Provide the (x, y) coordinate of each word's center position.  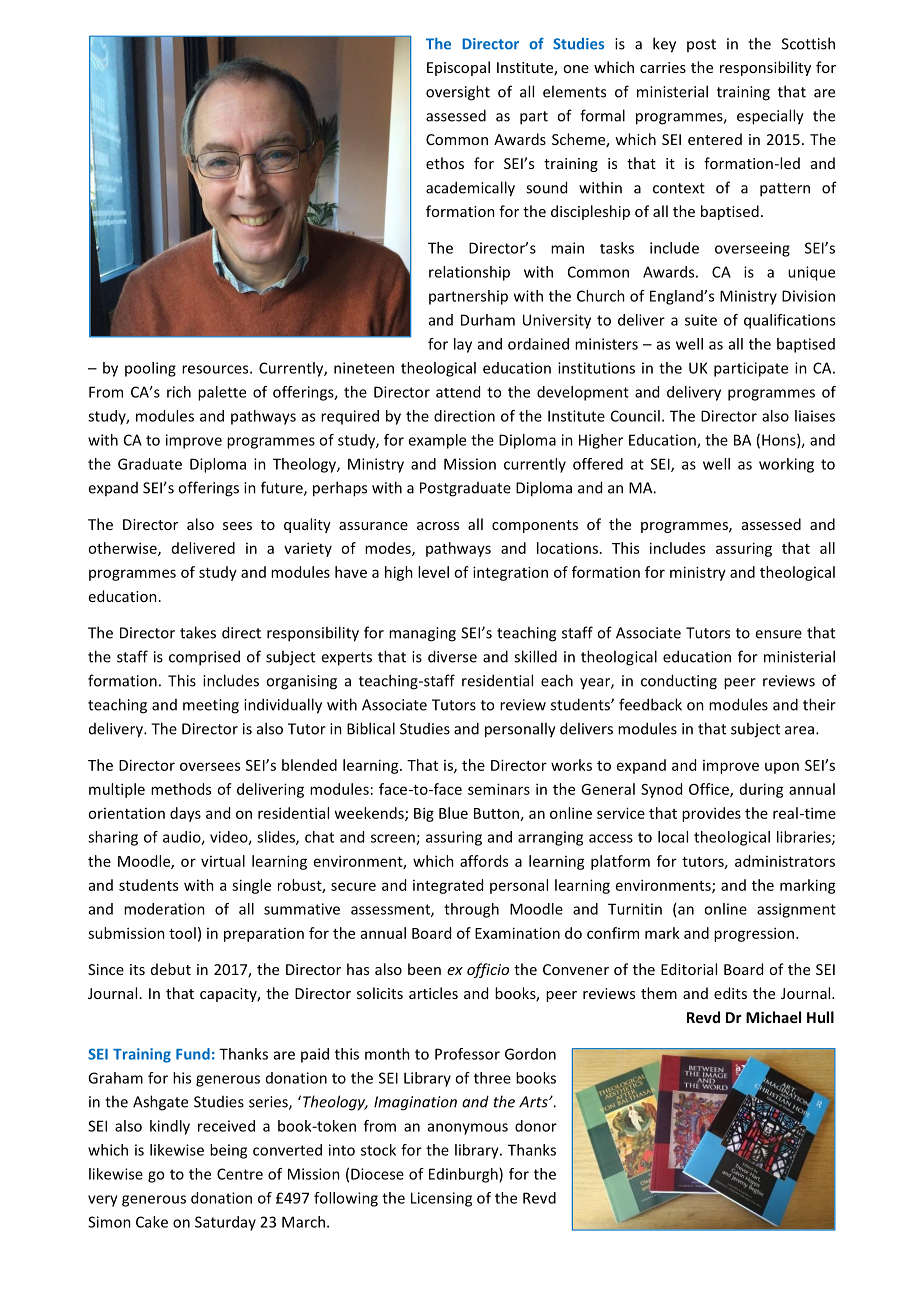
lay (463, 345)
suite (701, 320)
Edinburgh (464, 1175)
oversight (458, 93)
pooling (150, 369)
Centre (240, 1174)
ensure (778, 634)
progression (755, 934)
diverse (452, 656)
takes (198, 632)
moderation (164, 909)
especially (770, 117)
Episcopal (458, 68)
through (471, 910)
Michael (773, 1017)
